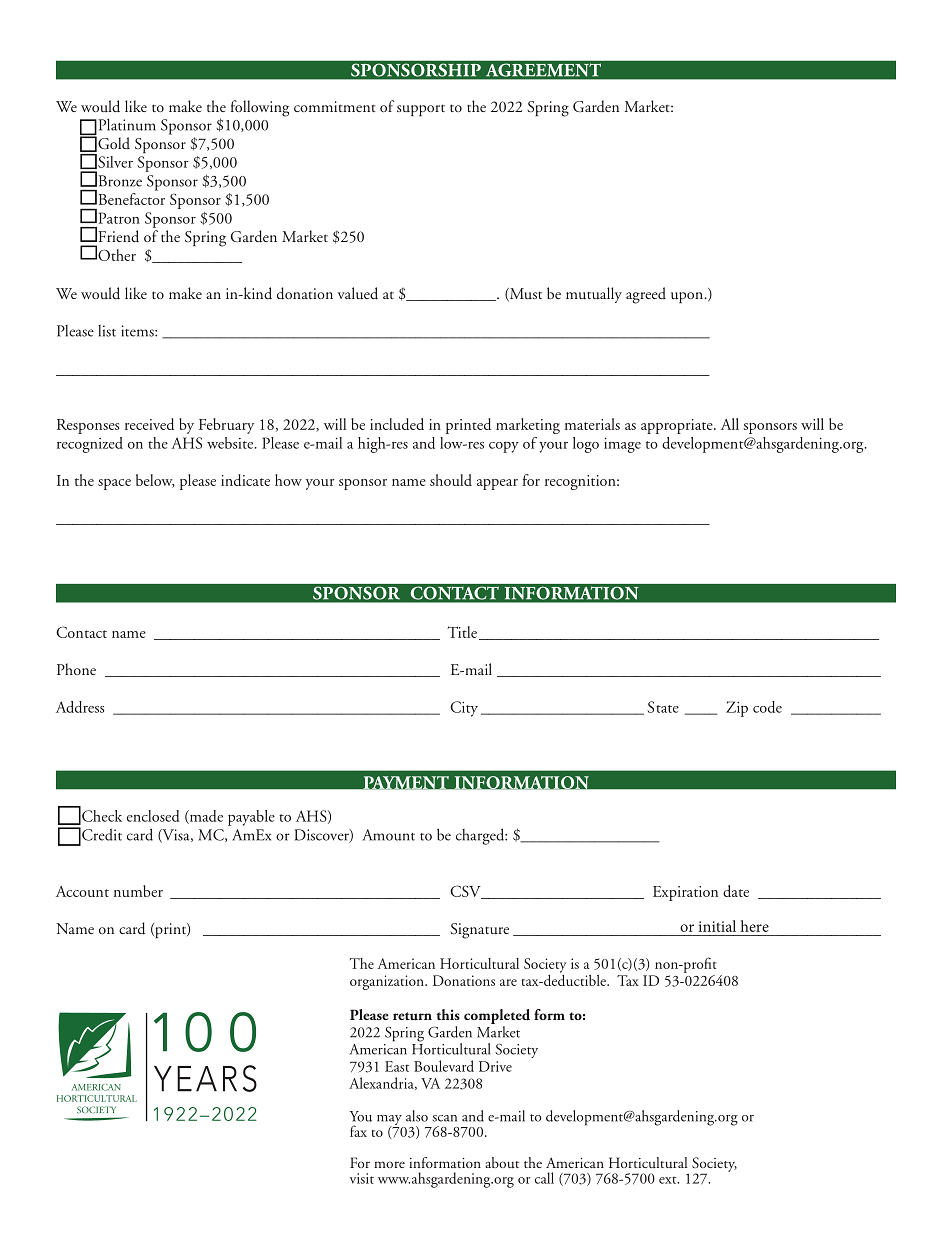 This screenshot has height=1233, width=952. Describe the element at coordinates (153, 816) in the screenshot. I see `enclosed` at that location.
